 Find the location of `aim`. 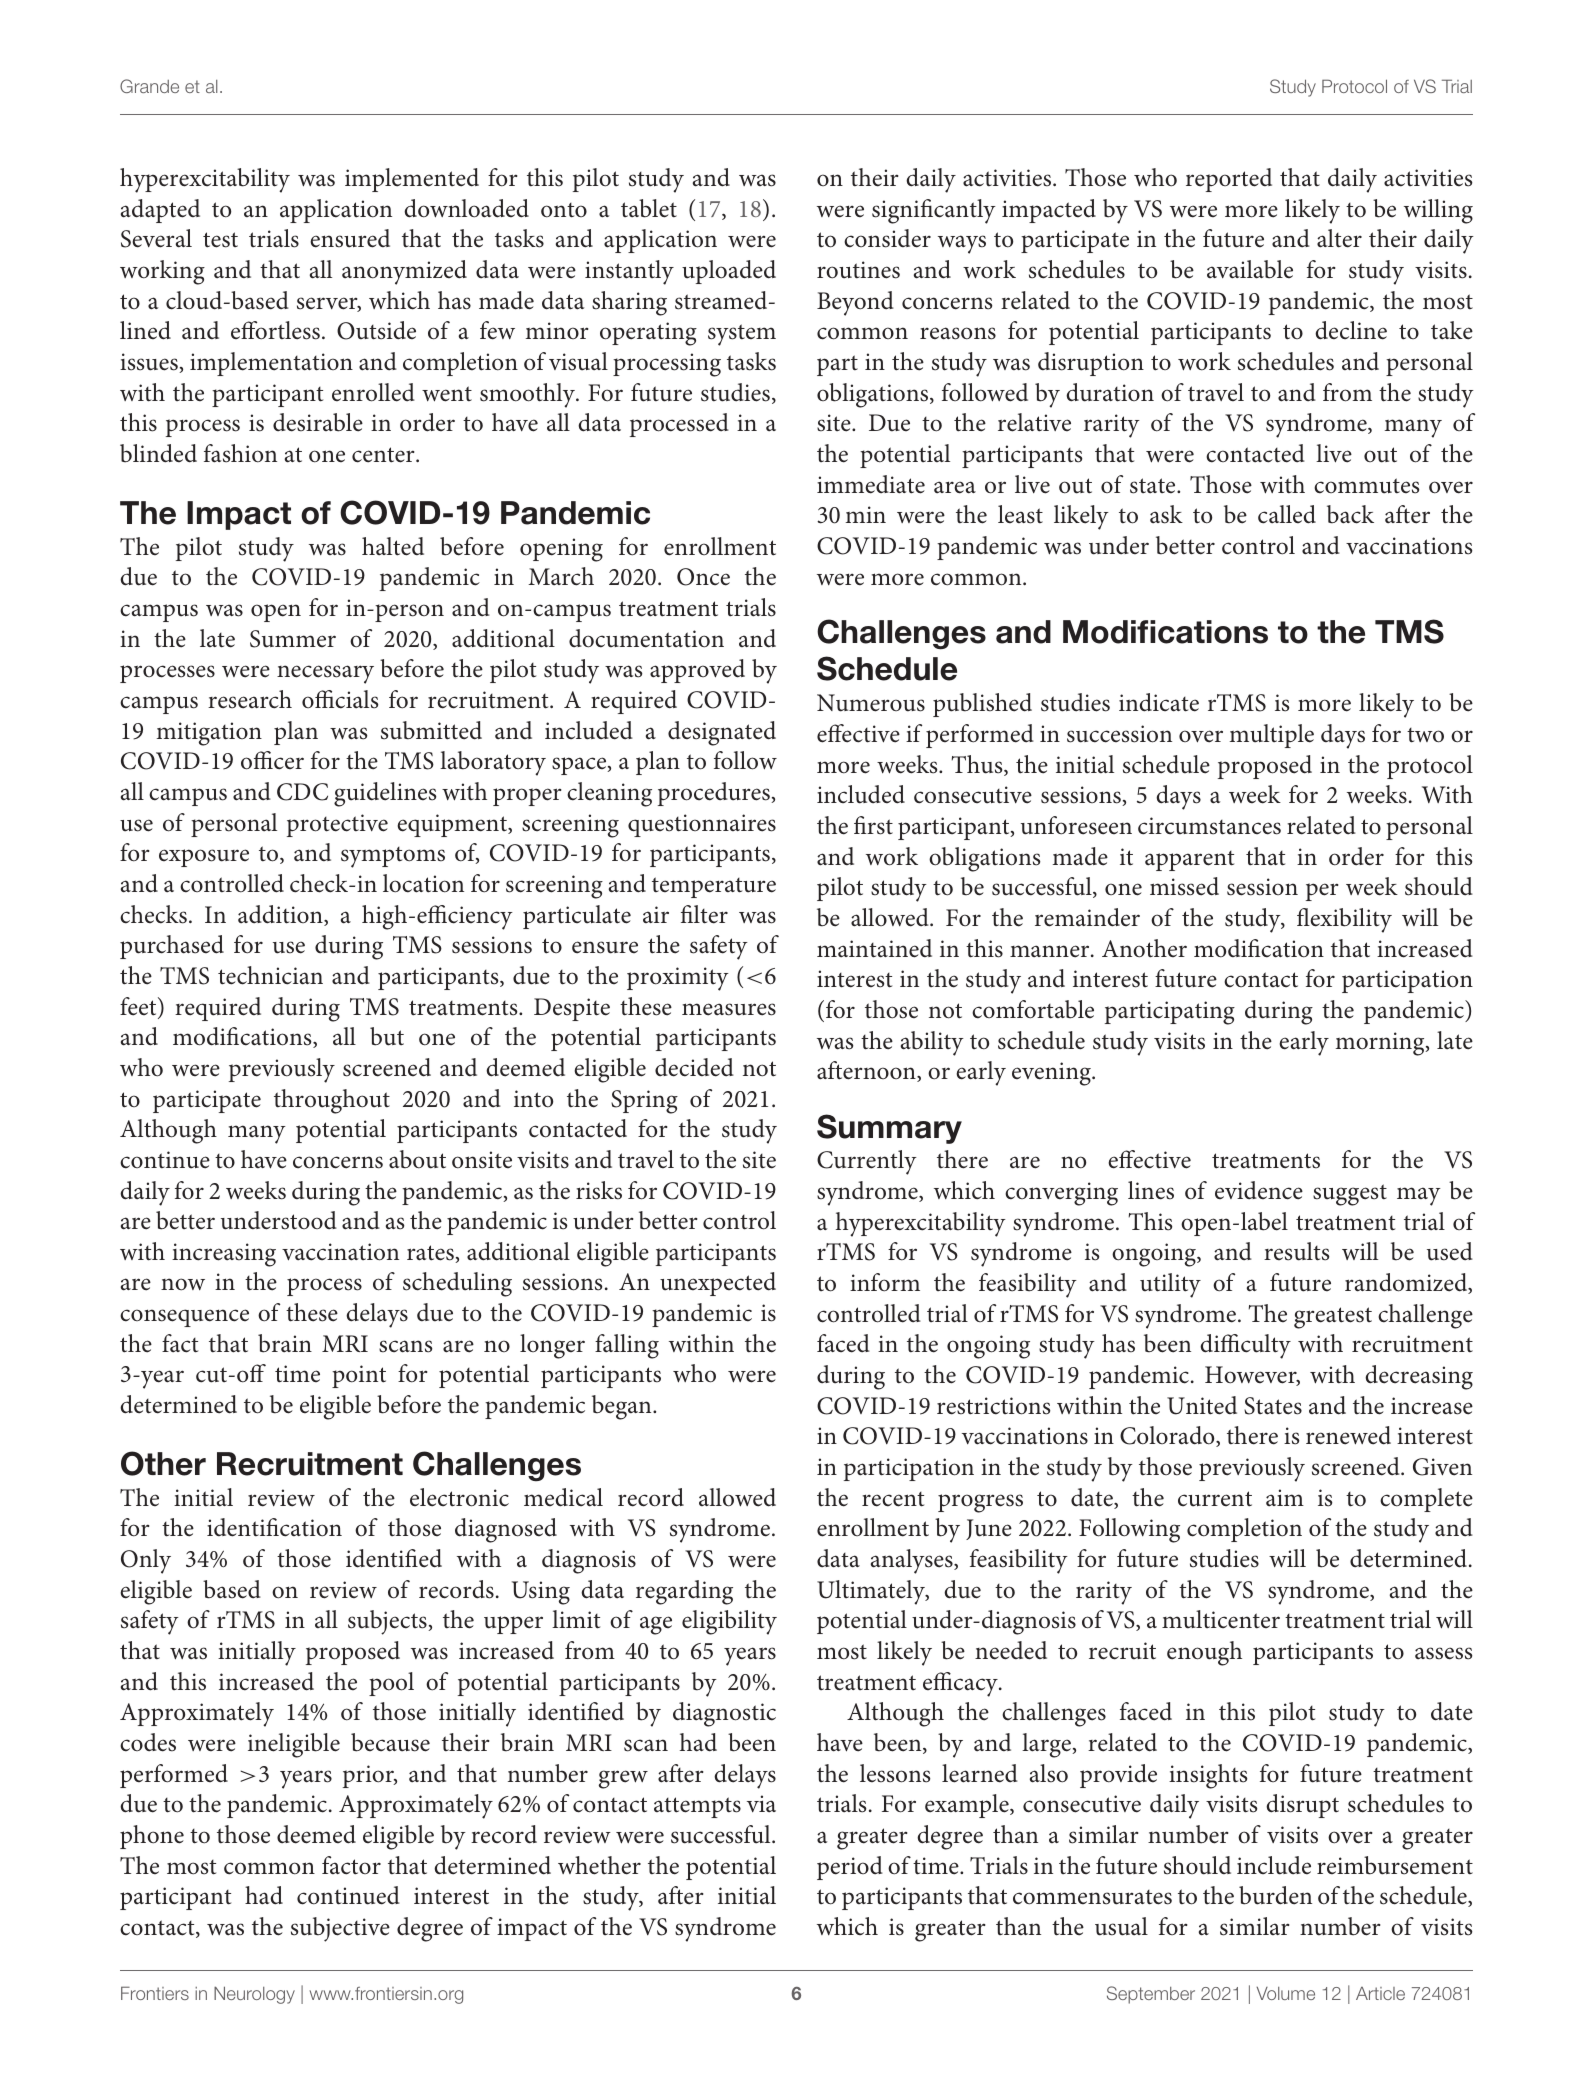

aim is located at coordinates (1285, 1498).
